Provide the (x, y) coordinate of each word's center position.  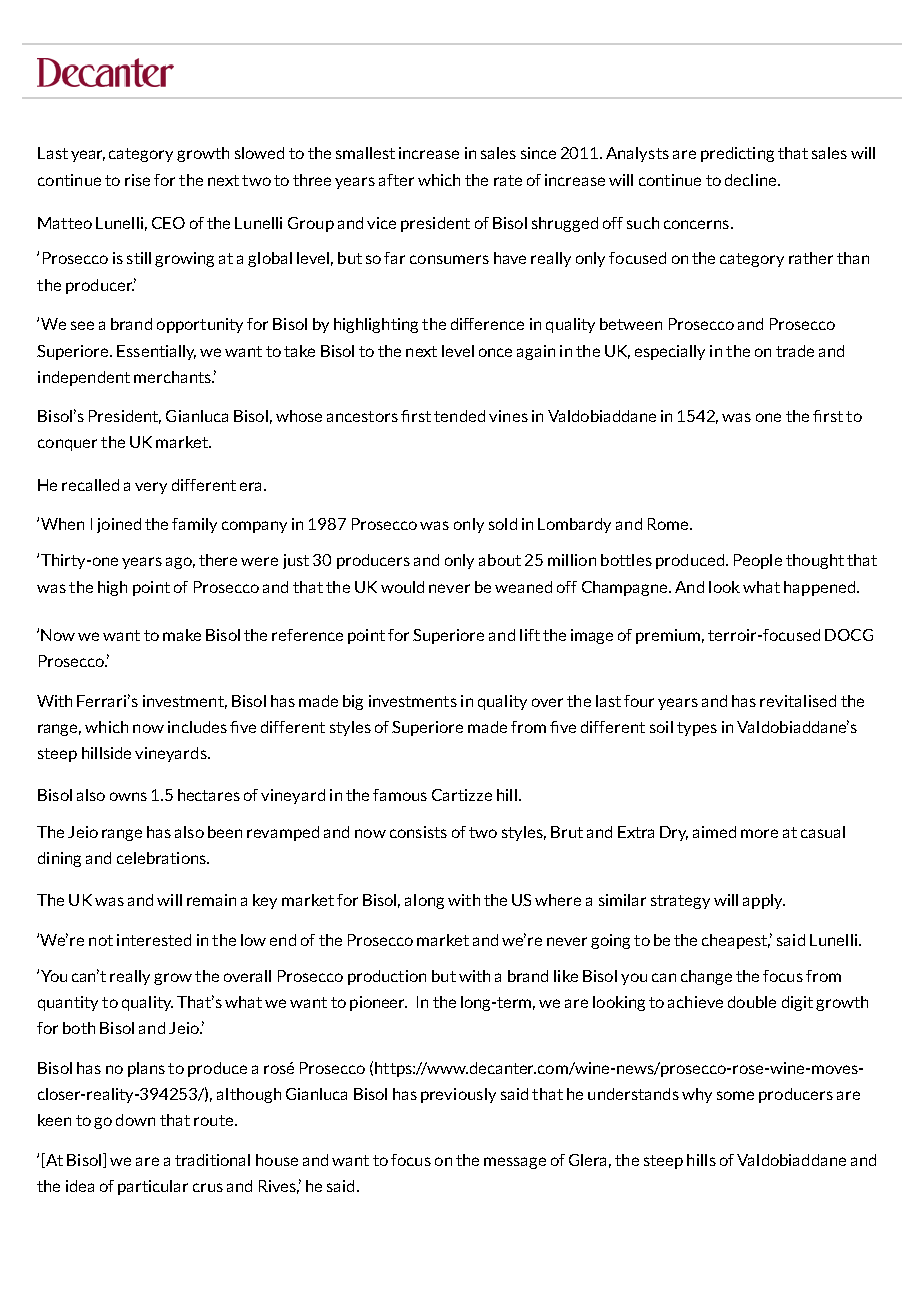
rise (137, 180)
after (396, 180)
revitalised (798, 701)
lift (530, 635)
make (182, 635)
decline (752, 180)
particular (153, 1187)
